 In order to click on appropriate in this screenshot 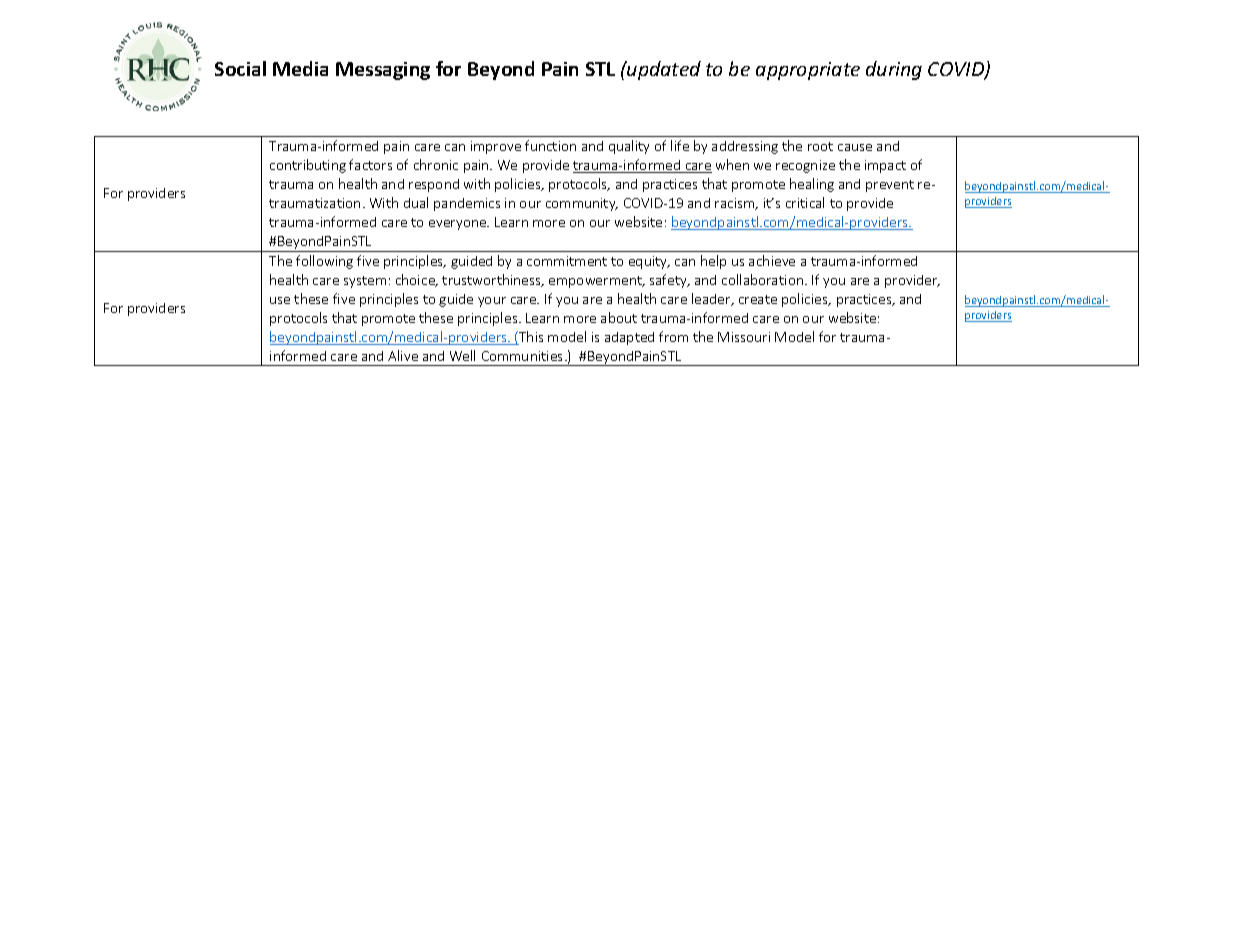, I will do `click(808, 71)`.
